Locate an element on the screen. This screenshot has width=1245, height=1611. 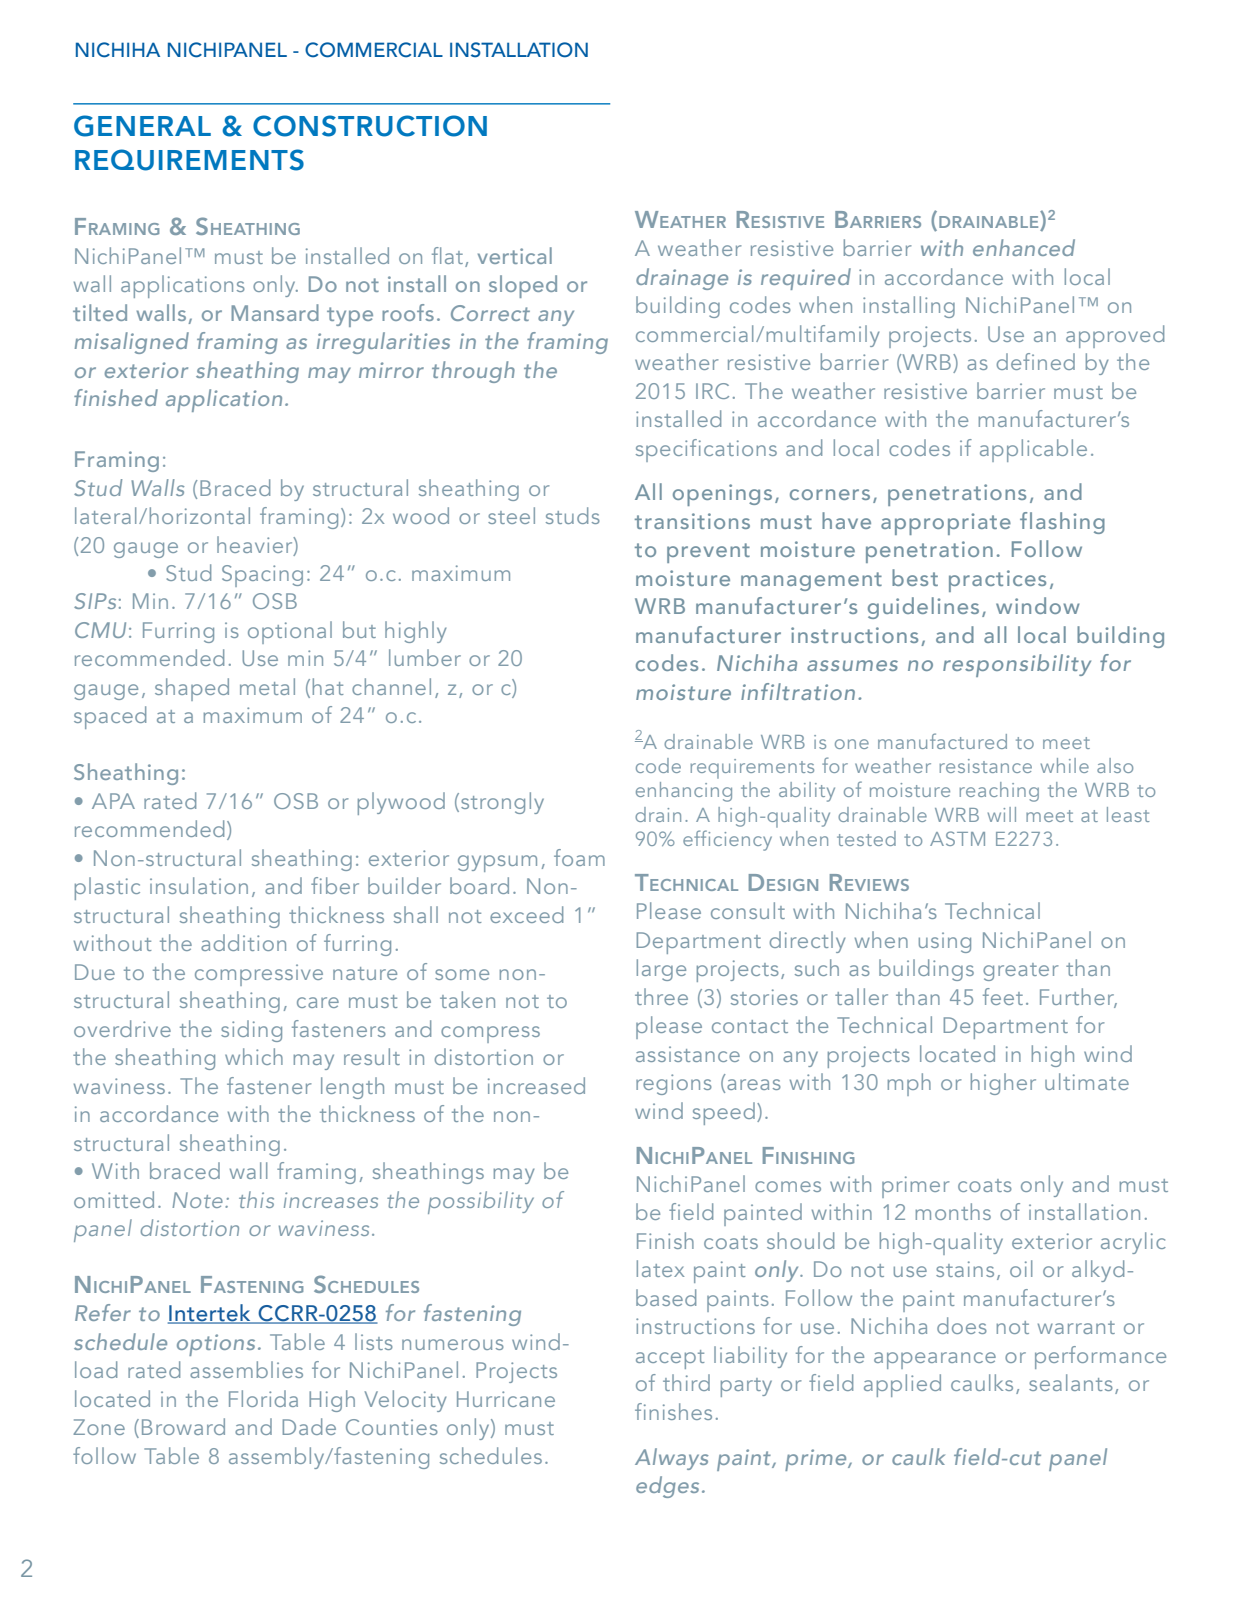
three is located at coordinates (661, 996).
